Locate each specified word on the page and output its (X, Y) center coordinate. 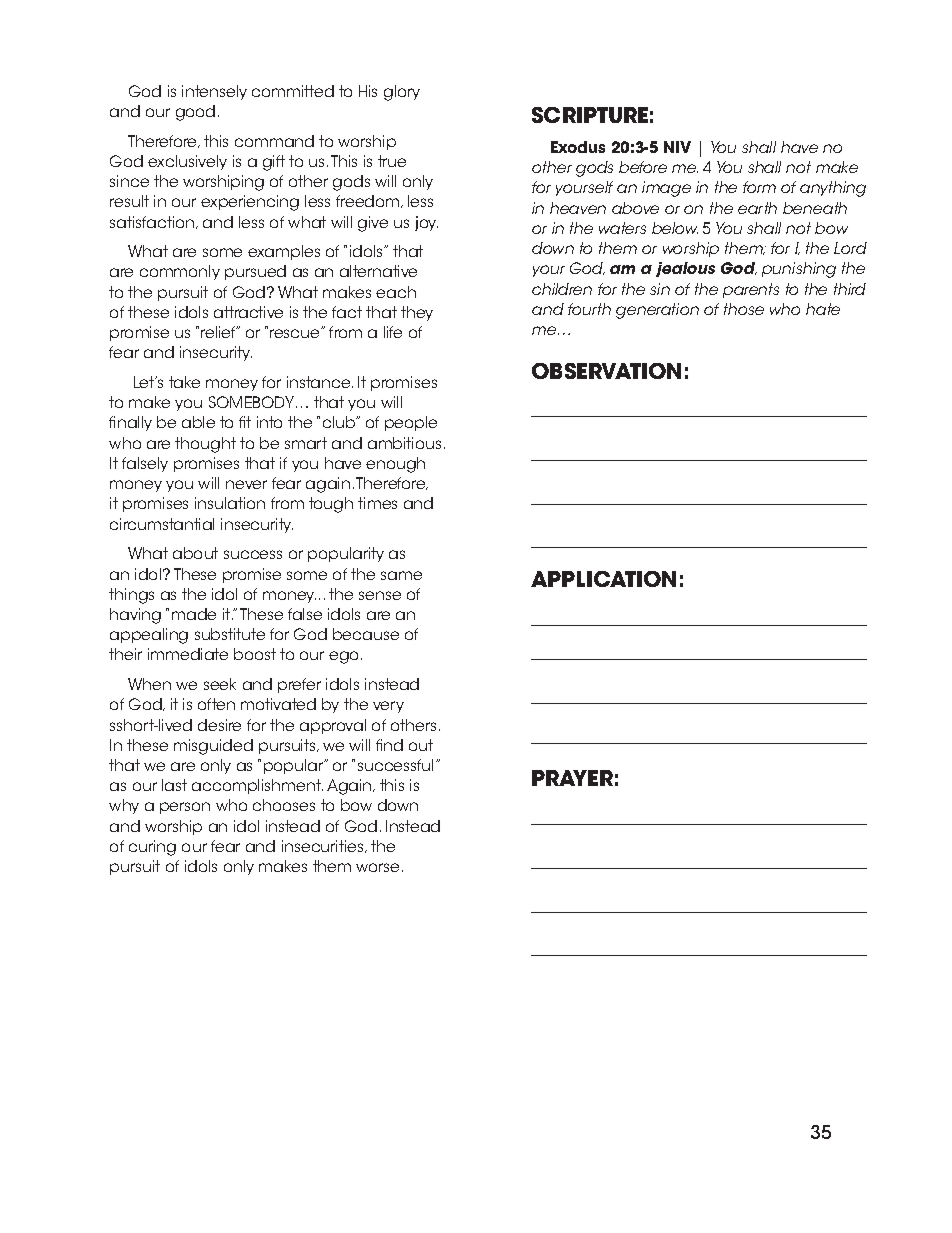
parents (751, 290)
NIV (677, 147)
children (562, 289)
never (246, 484)
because (366, 634)
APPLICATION (603, 579)
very (388, 707)
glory (402, 93)
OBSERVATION (606, 371)
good (195, 113)
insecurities (324, 846)
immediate (188, 654)
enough (395, 465)
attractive (248, 312)
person (185, 808)
